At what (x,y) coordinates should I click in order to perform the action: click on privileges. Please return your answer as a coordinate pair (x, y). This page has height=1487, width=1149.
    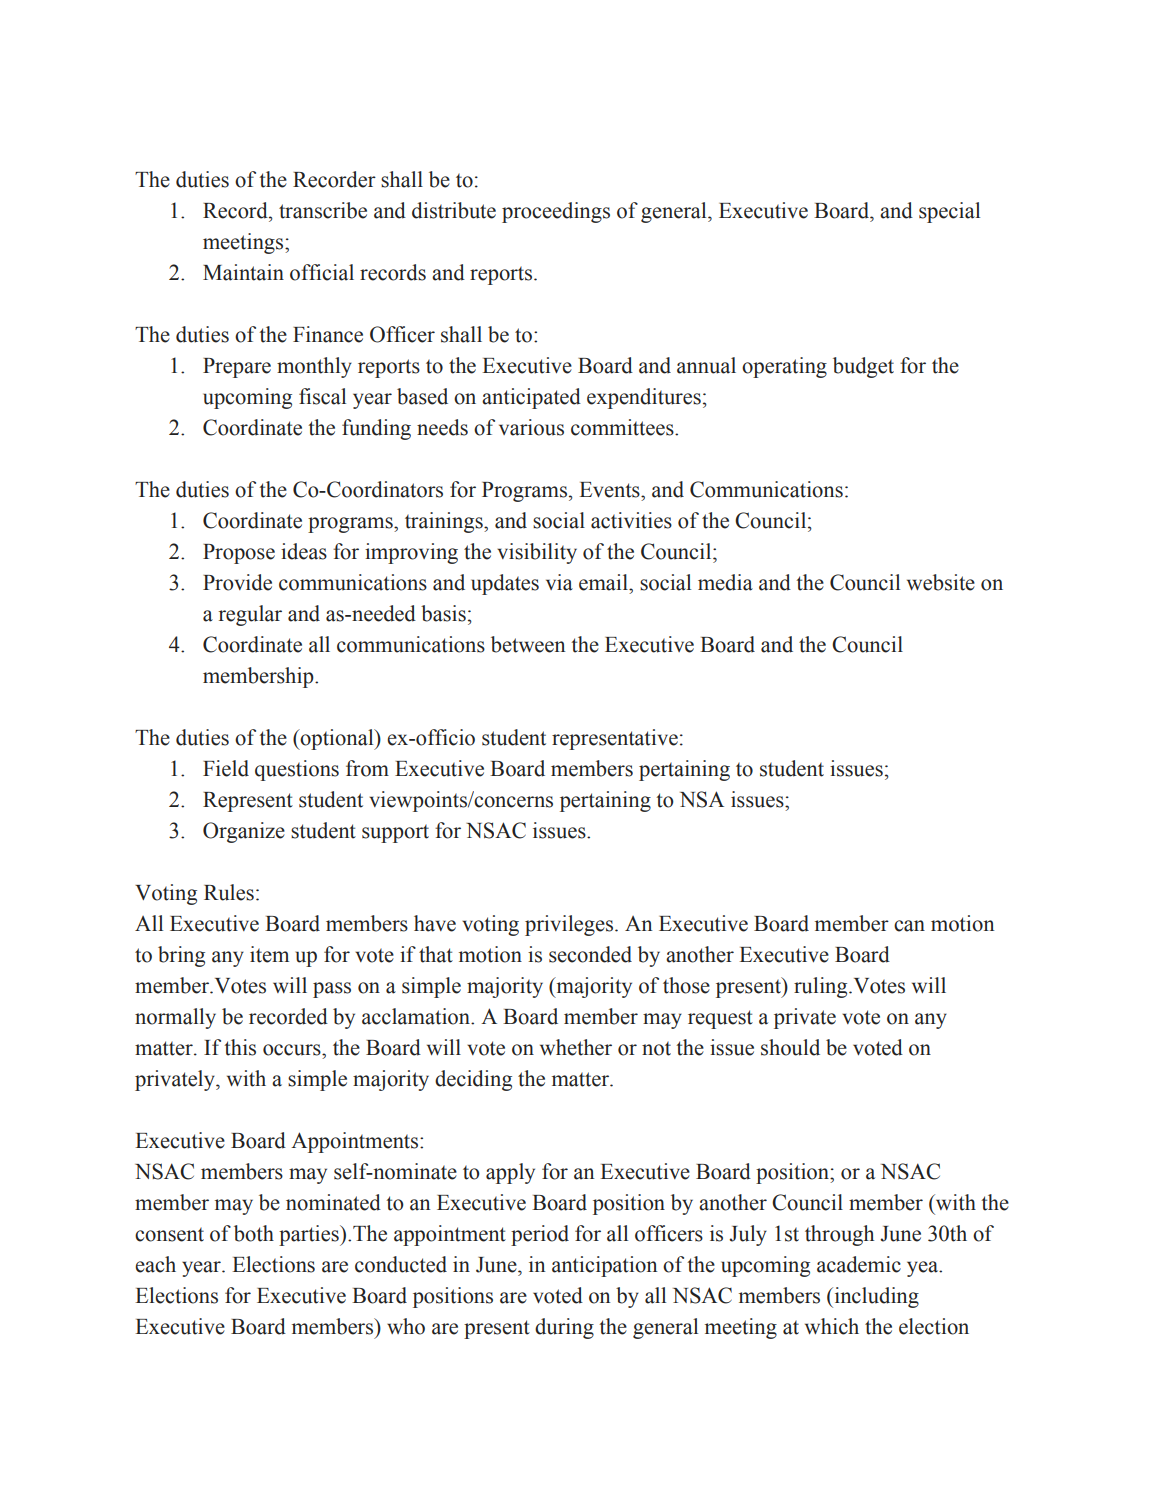
    Looking at the image, I should click on (570, 925).
